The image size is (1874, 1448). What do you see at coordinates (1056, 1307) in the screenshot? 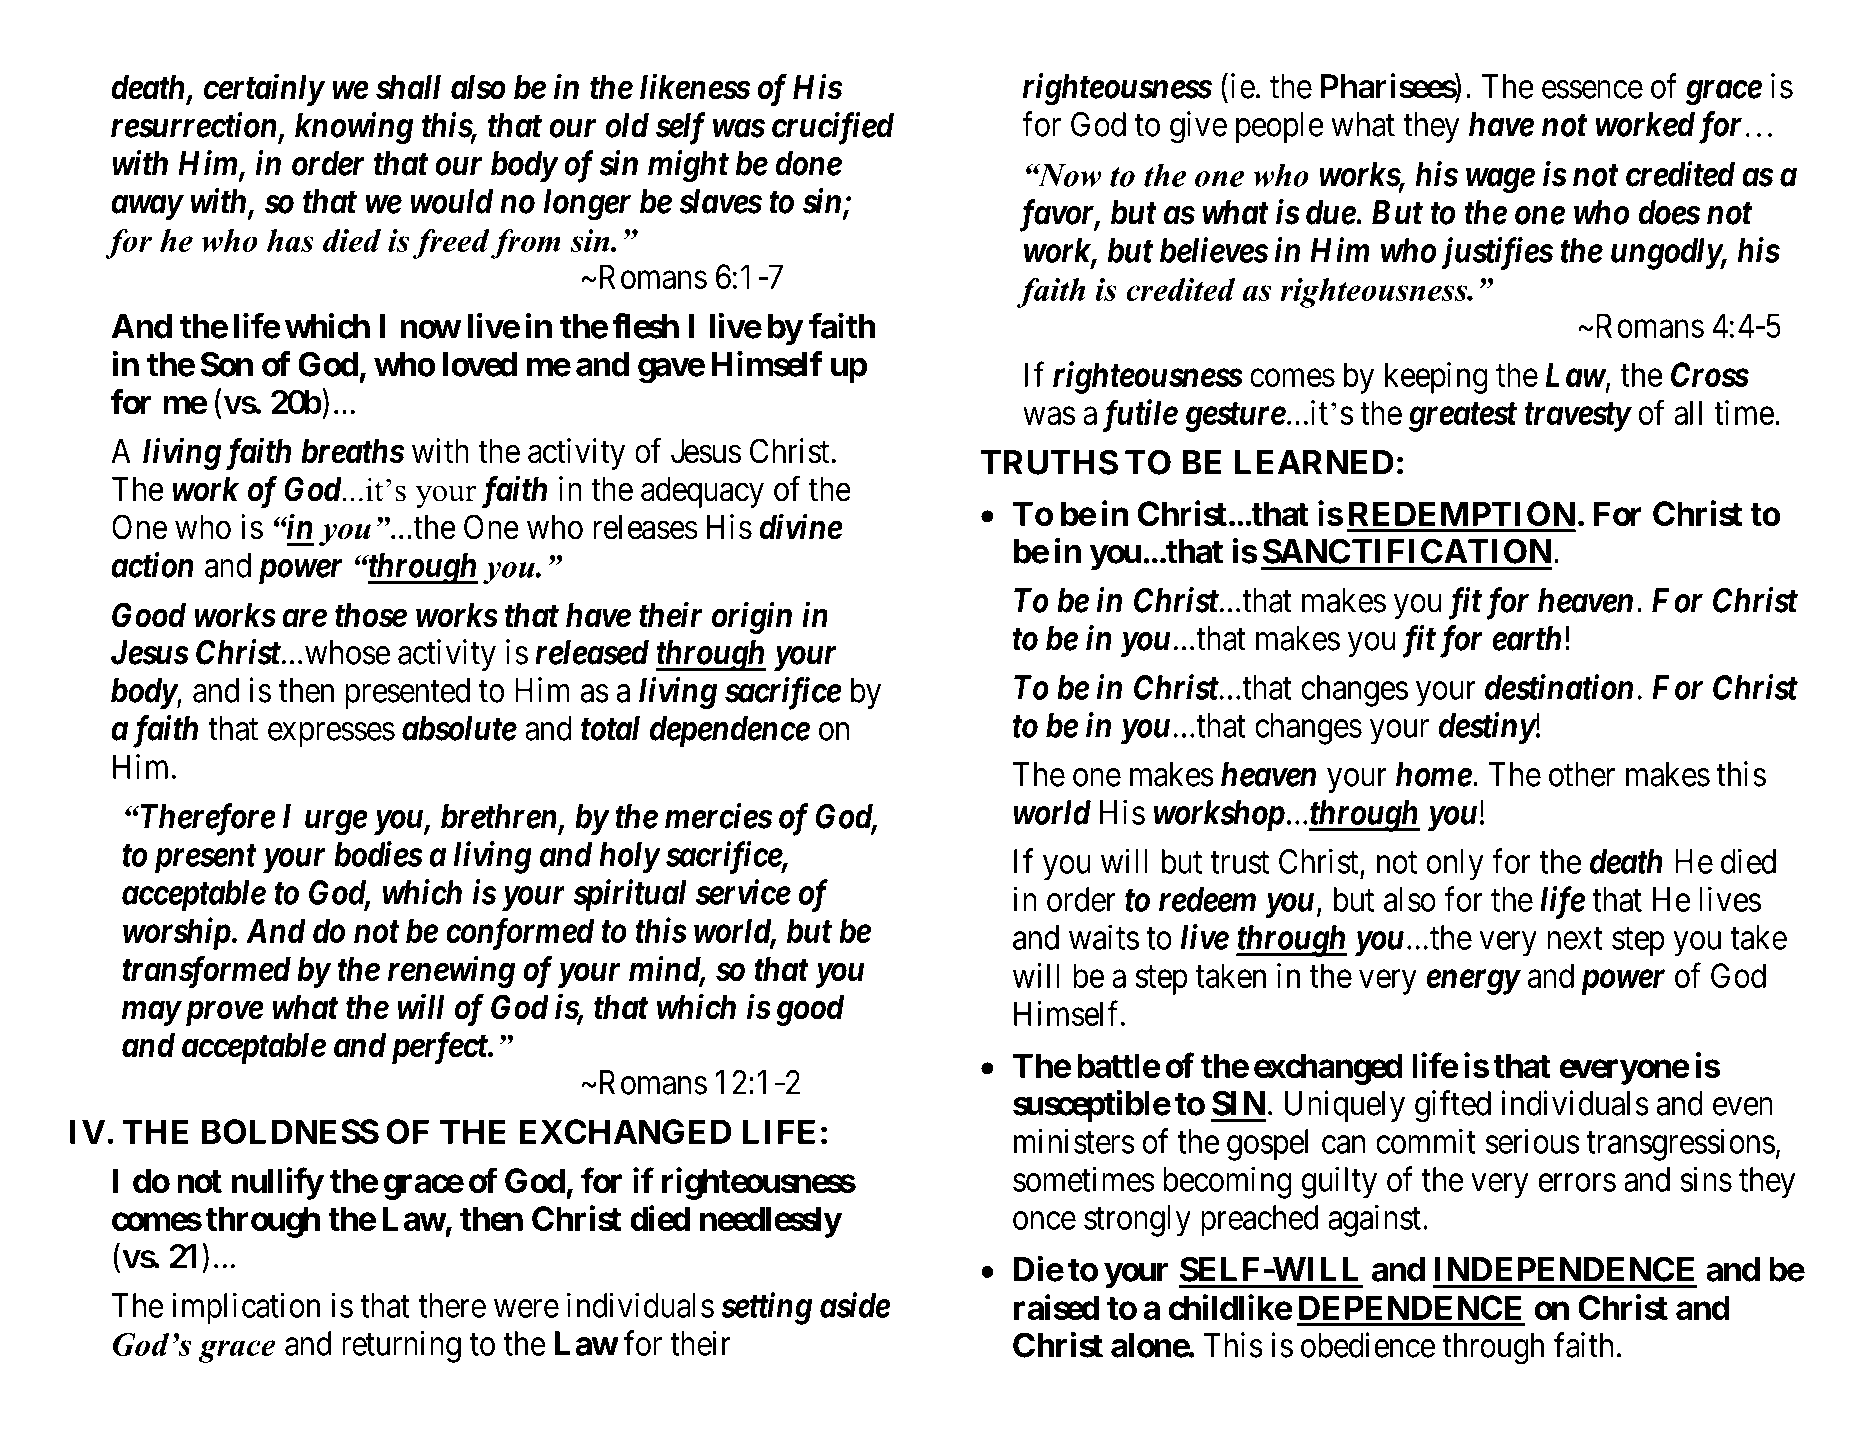
I see `raised` at bounding box center [1056, 1307].
